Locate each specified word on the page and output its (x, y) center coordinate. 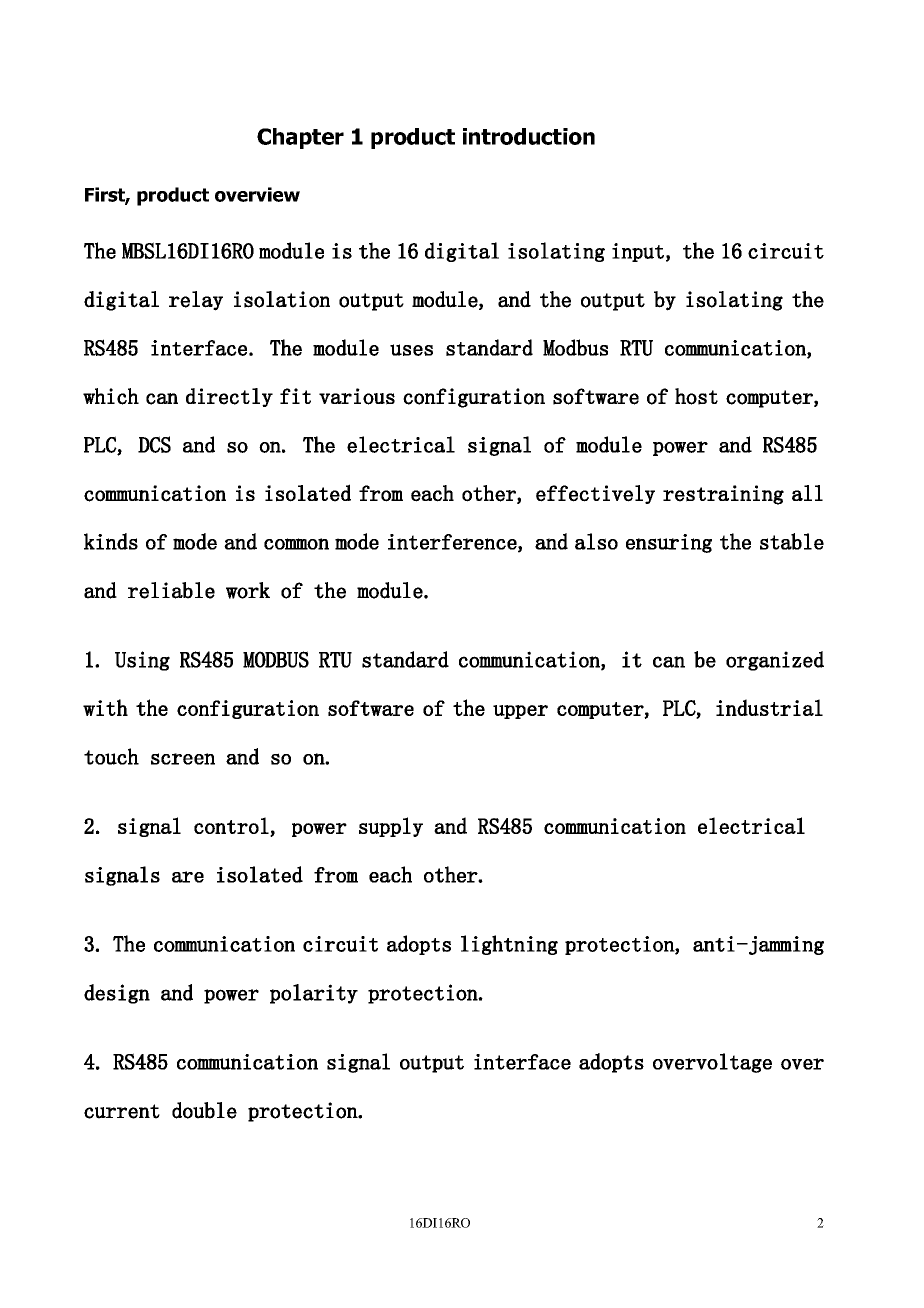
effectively (595, 494)
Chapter (300, 138)
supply (391, 827)
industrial (769, 707)
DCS (154, 444)
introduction (529, 136)
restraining (723, 495)
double (204, 1110)
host (696, 396)
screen (183, 759)
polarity (314, 994)
